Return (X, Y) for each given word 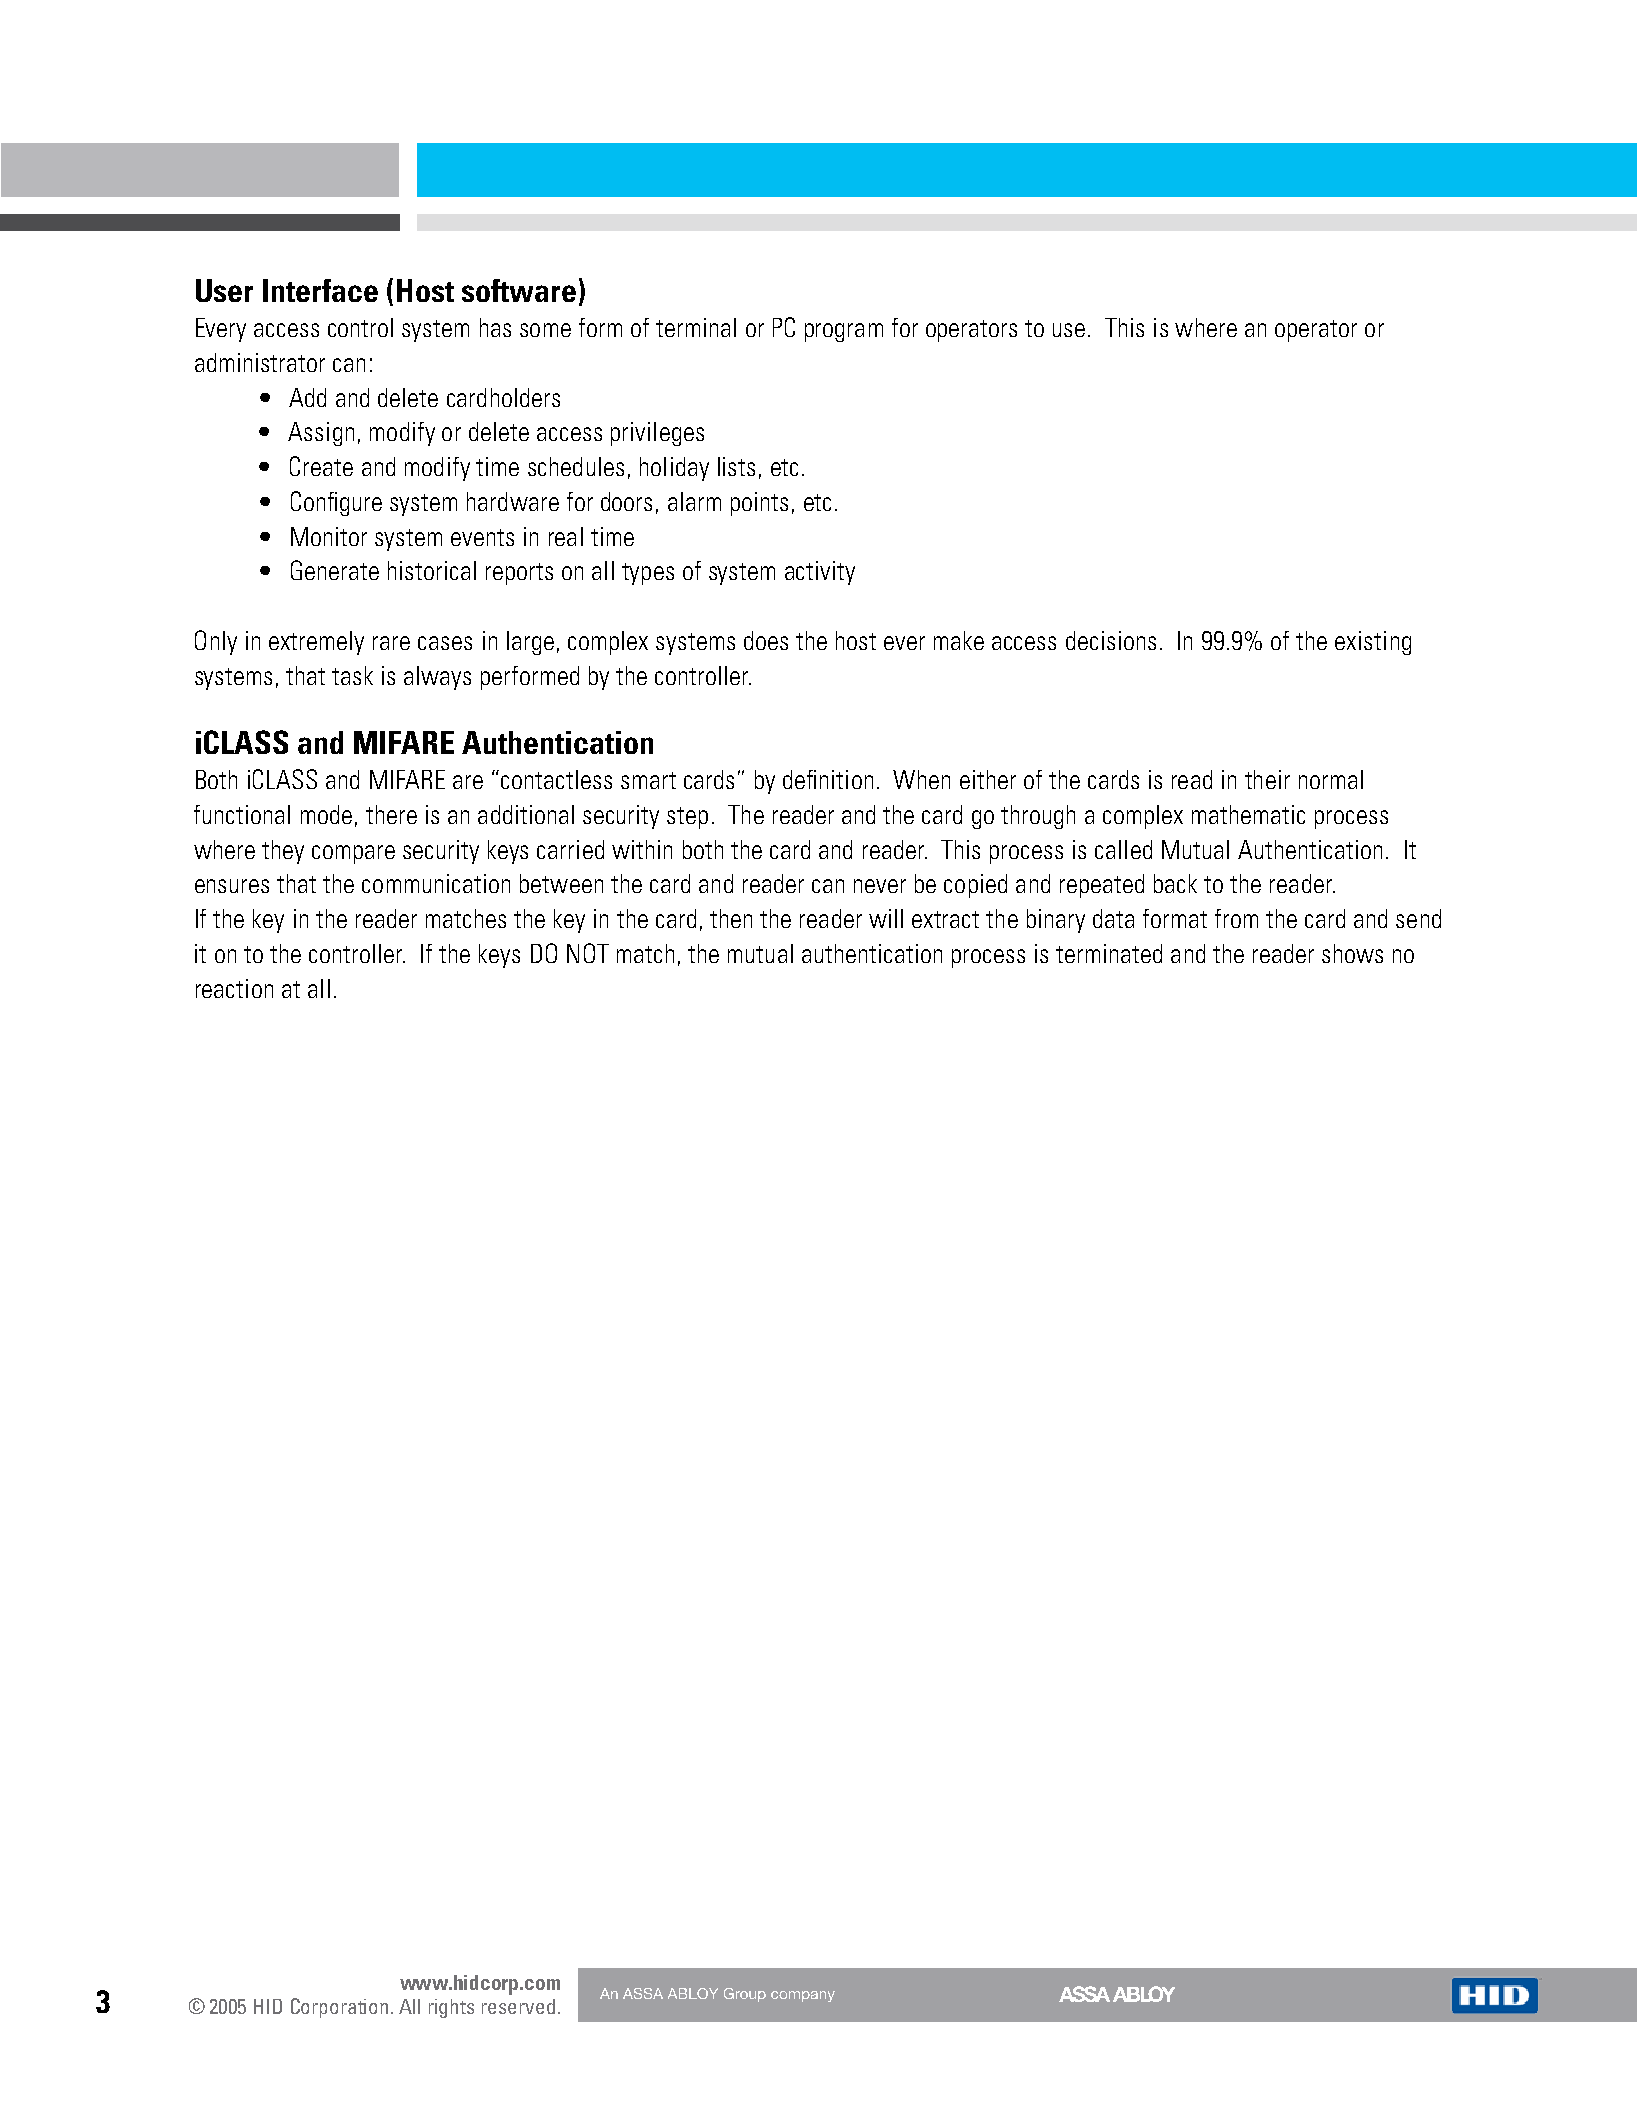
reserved (518, 2006)
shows (1352, 953)
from (1236, 918)
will (886, 918)
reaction (234, 988)
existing (1373, 643)
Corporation (341, 2008)
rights (451, 2008)
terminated (1109, 953)
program (844, 332)
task (352, 675)
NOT (588, 953)
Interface (320, 290)
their (1267, 779)
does (766, 640)
